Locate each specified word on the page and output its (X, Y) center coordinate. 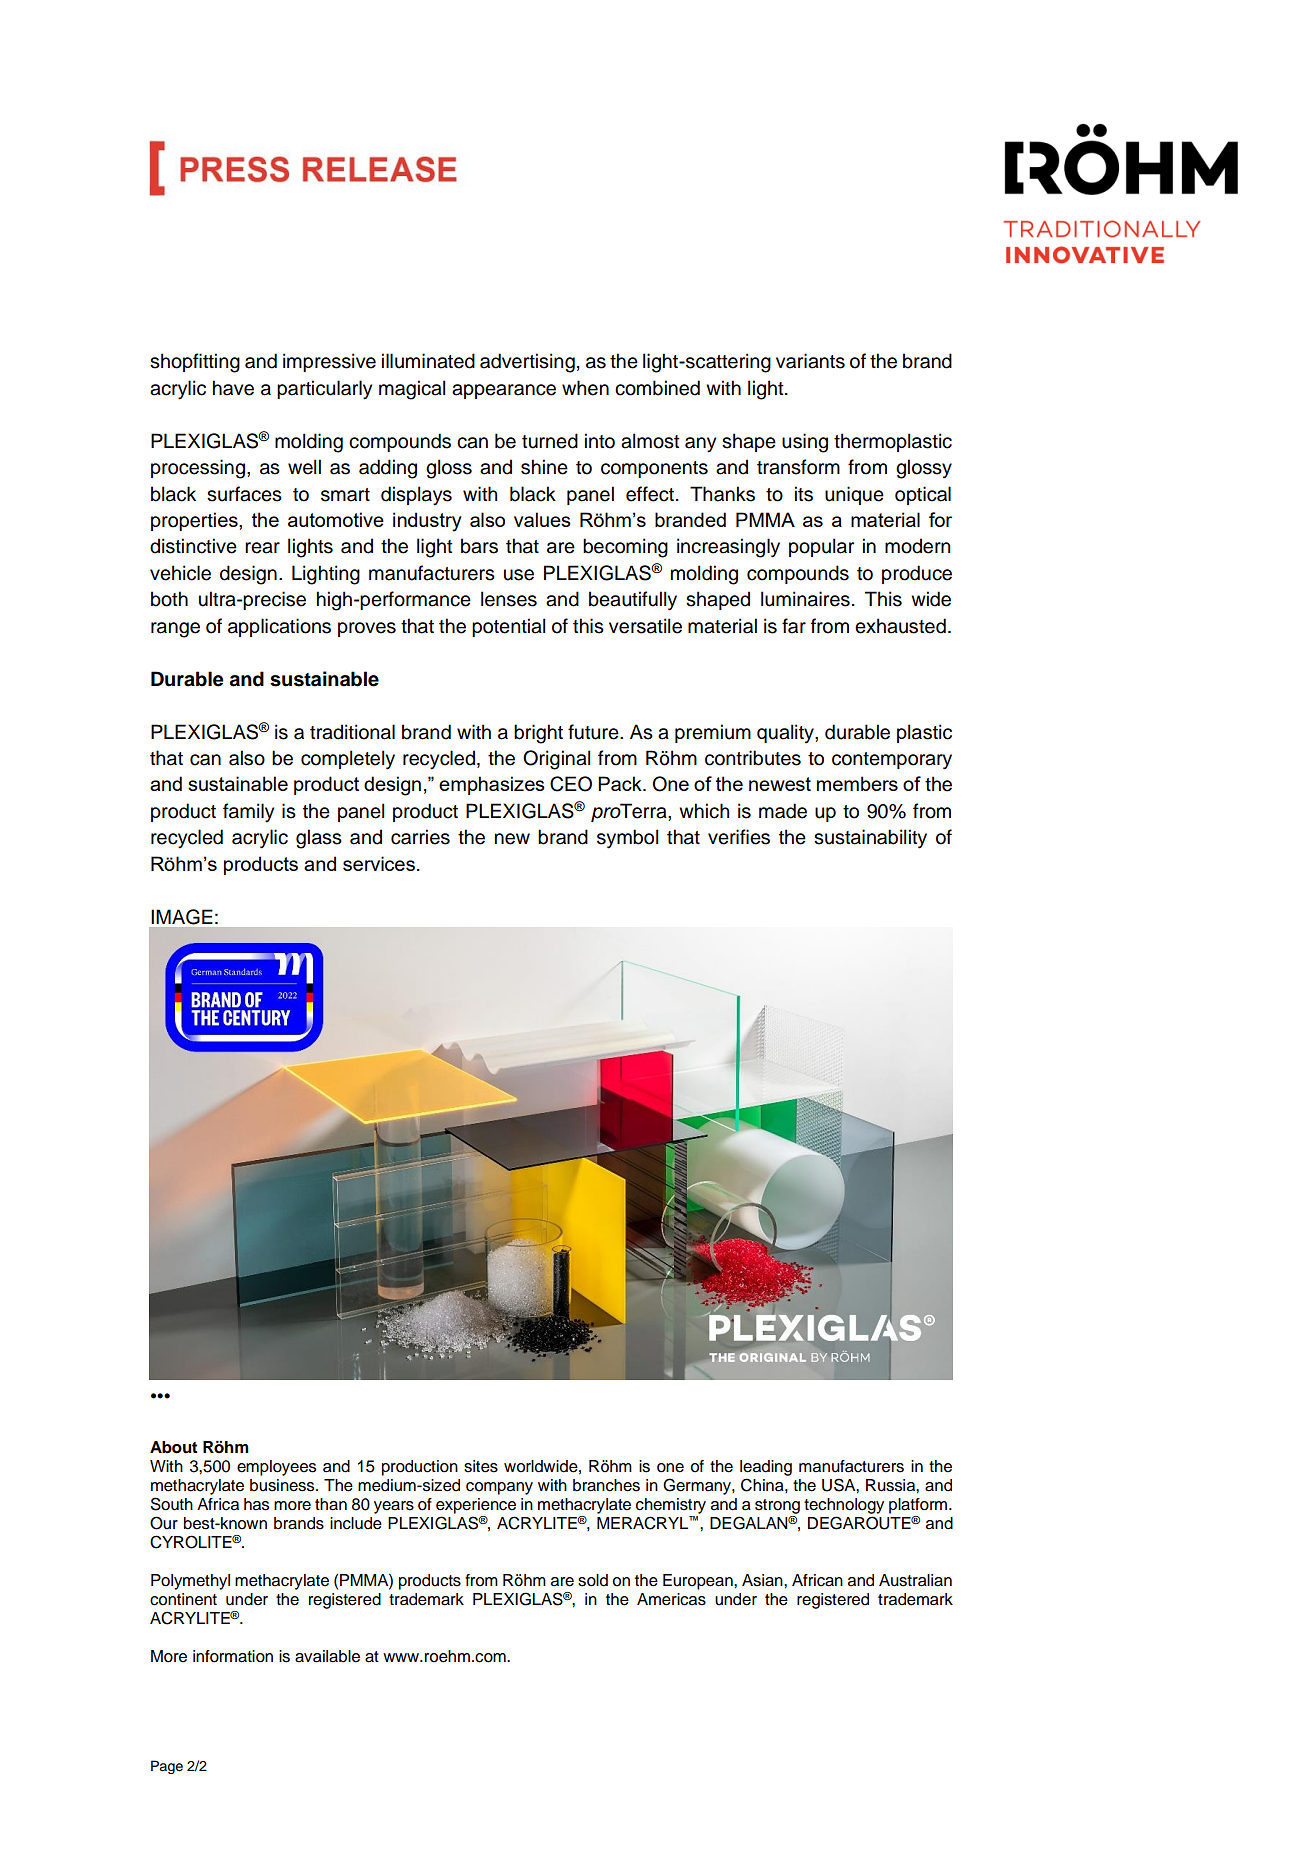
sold (593, 1580)
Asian (763, 1580)
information (233, 1656)
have (233, 388)
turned (550, 441)
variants (810, 361)
